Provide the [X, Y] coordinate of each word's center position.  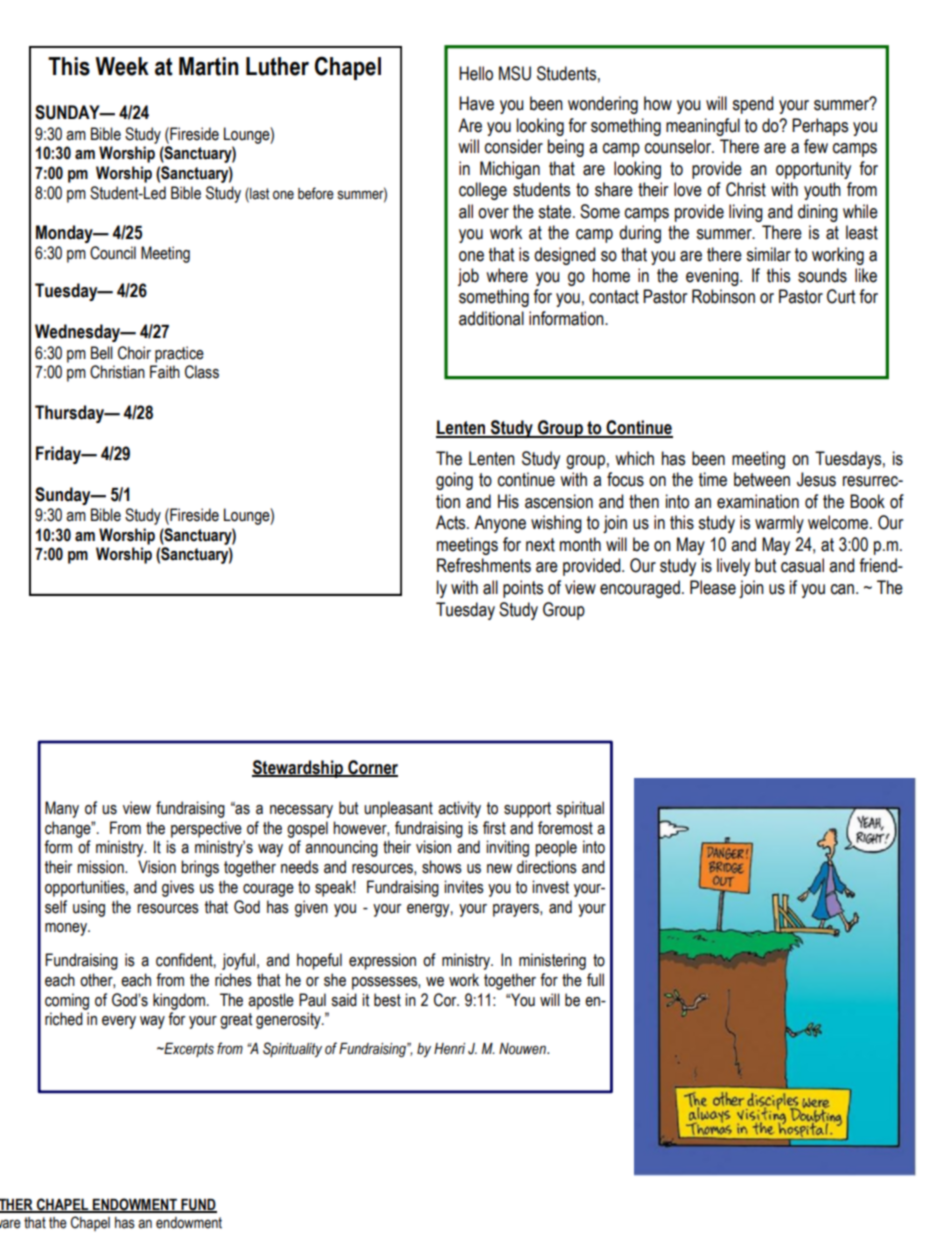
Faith [165, 372]
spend [752, 105]
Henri [449, 1049]
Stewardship [299, 769]
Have [476, 103]
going [454, 481]
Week [122, 66]
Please [713, 587]
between [762, 479]
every [119, 1022]
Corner [372, 768]
